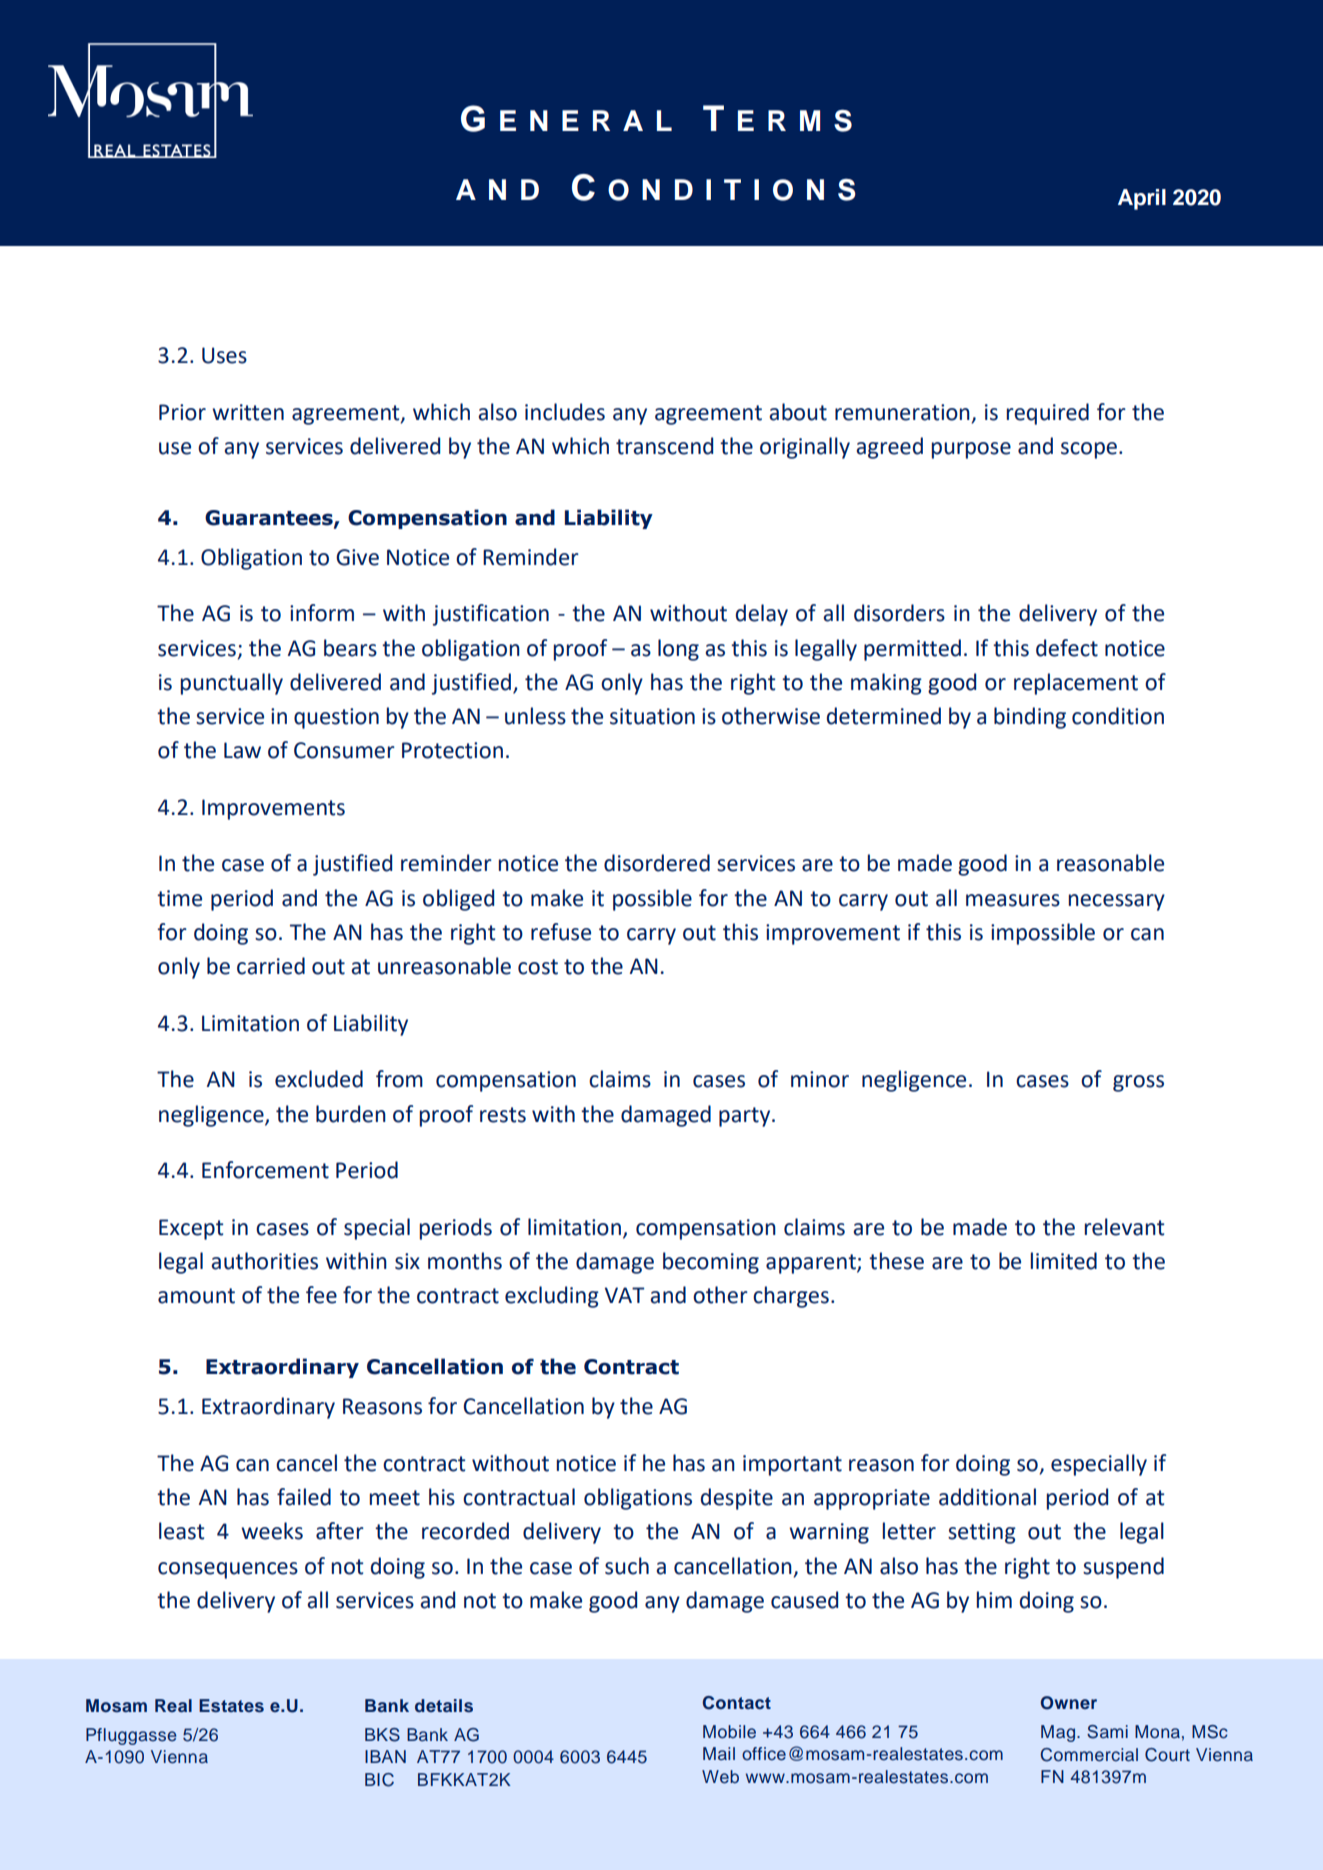 Image resolution: width=1323 pixels, height=1870 pixels. Describe the element at coordinates (321, 1295) in the image. I see `fee` at that location.
